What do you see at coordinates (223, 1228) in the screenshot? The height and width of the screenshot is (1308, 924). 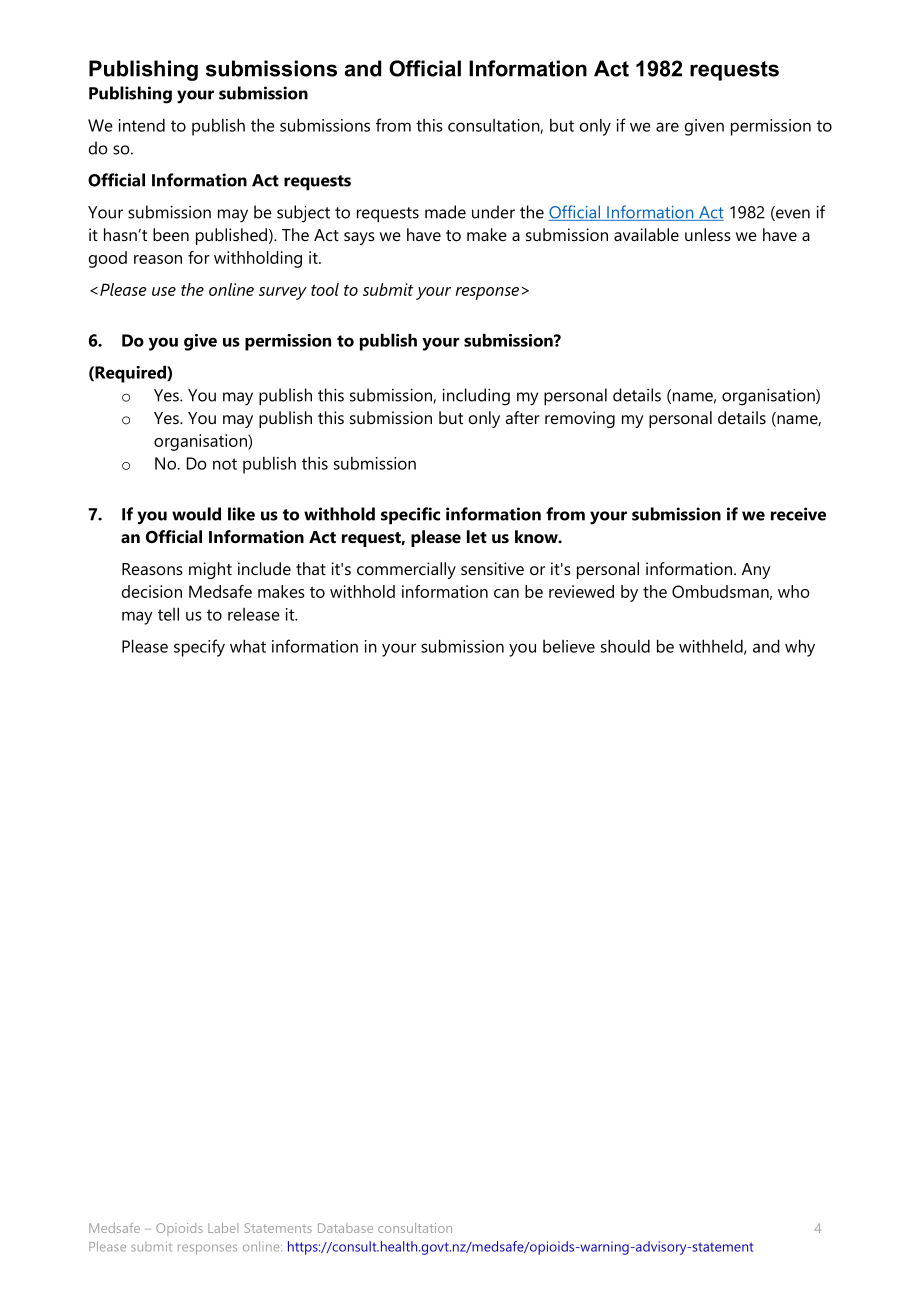 I see `Label` at bounding box center [223, 1228].
